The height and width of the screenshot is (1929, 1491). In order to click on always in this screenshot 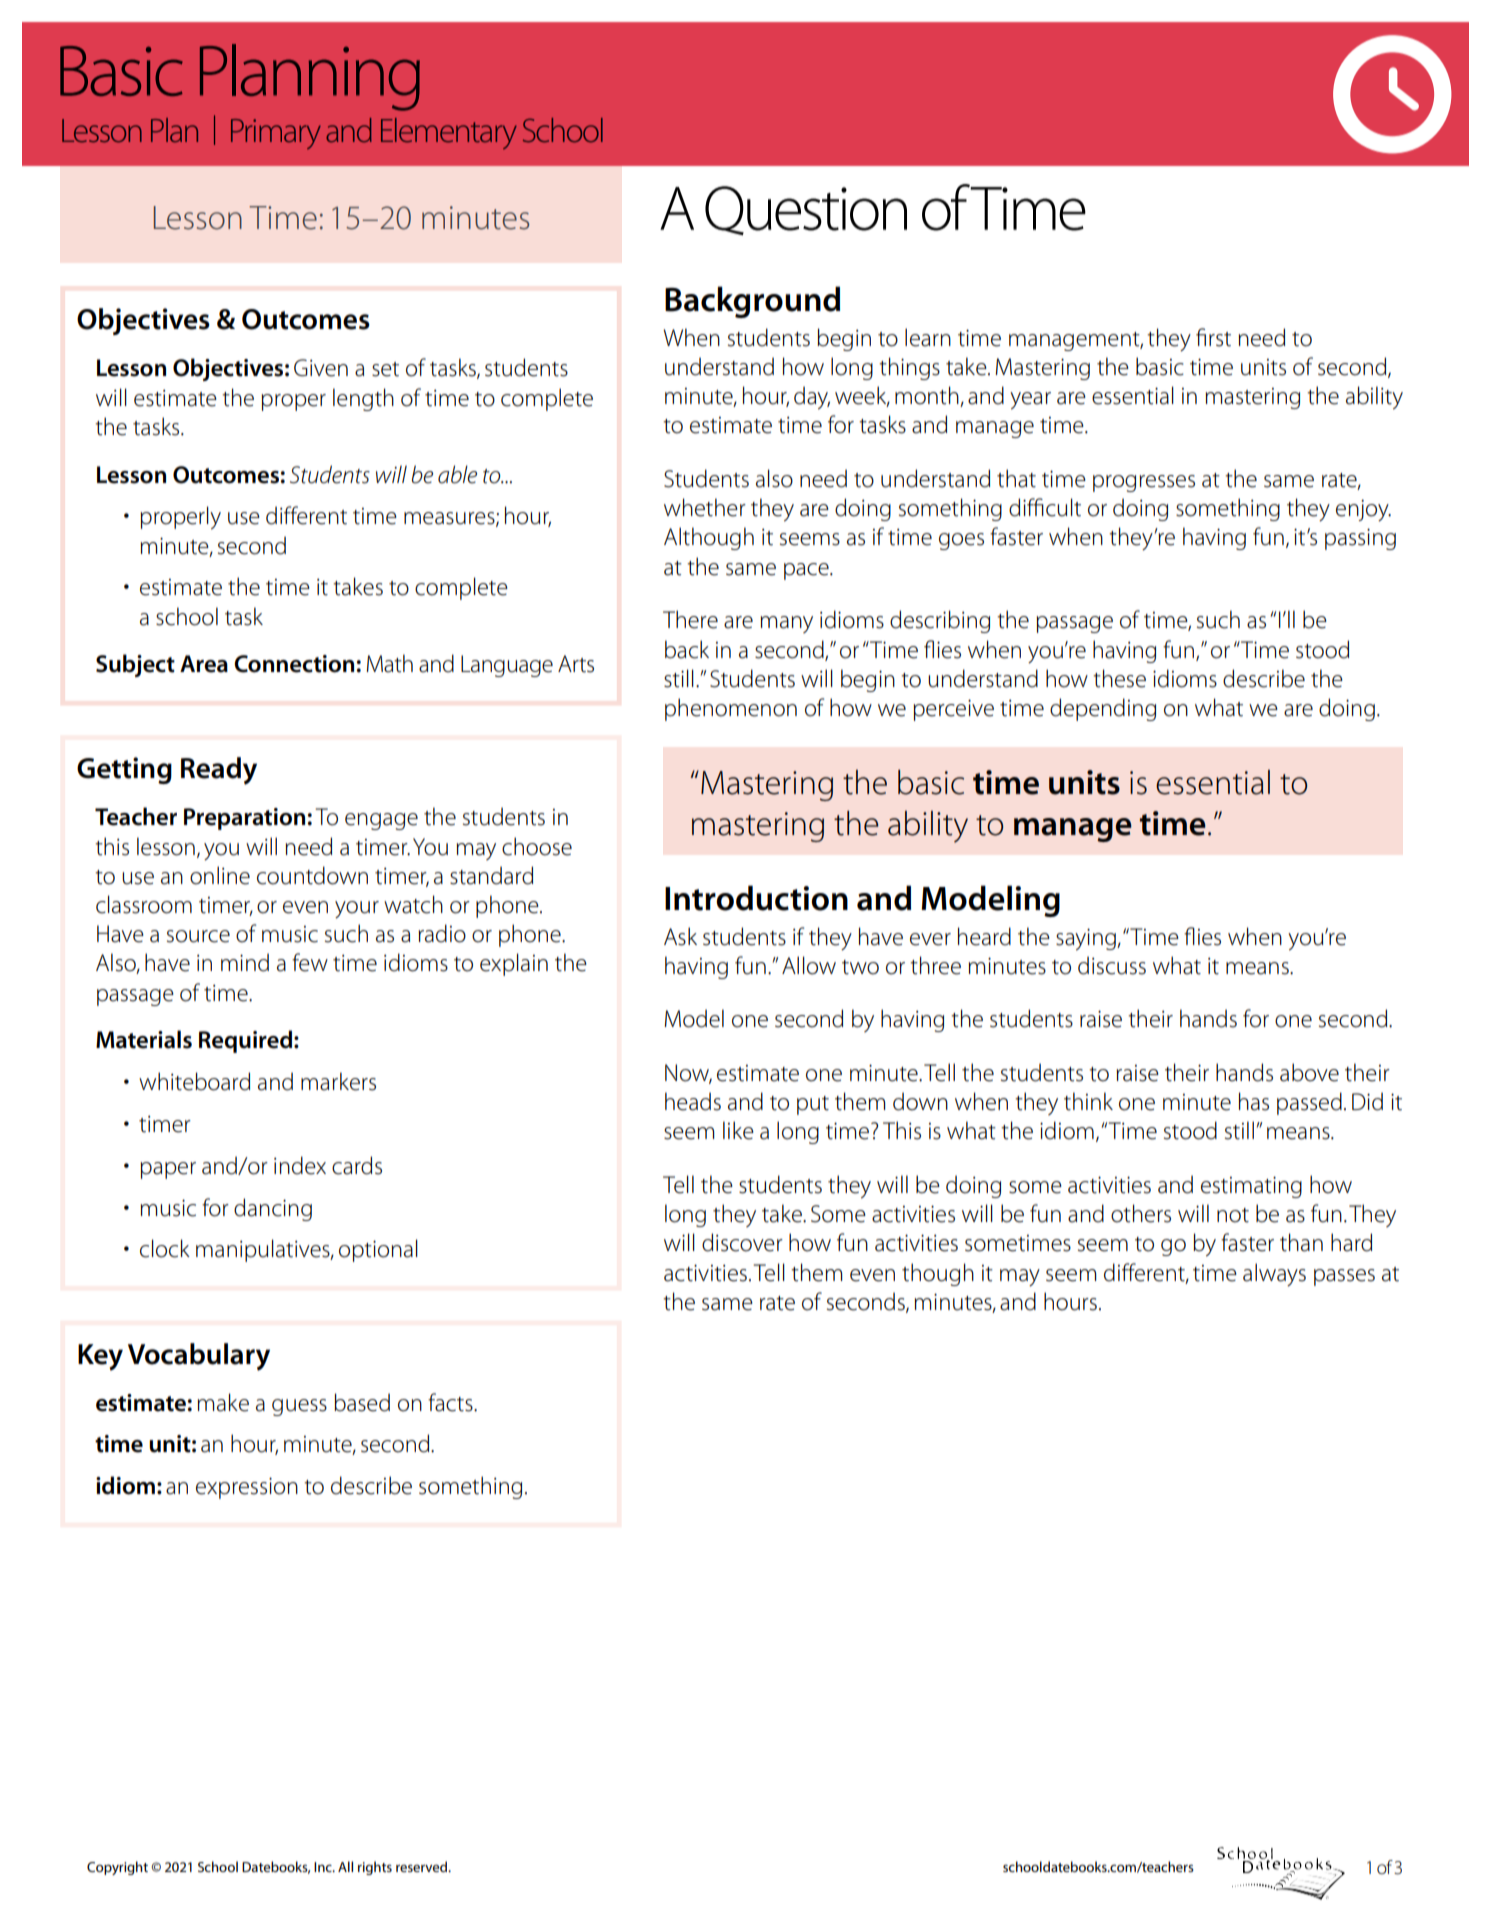, I will do `click(1274, 1274)`.
